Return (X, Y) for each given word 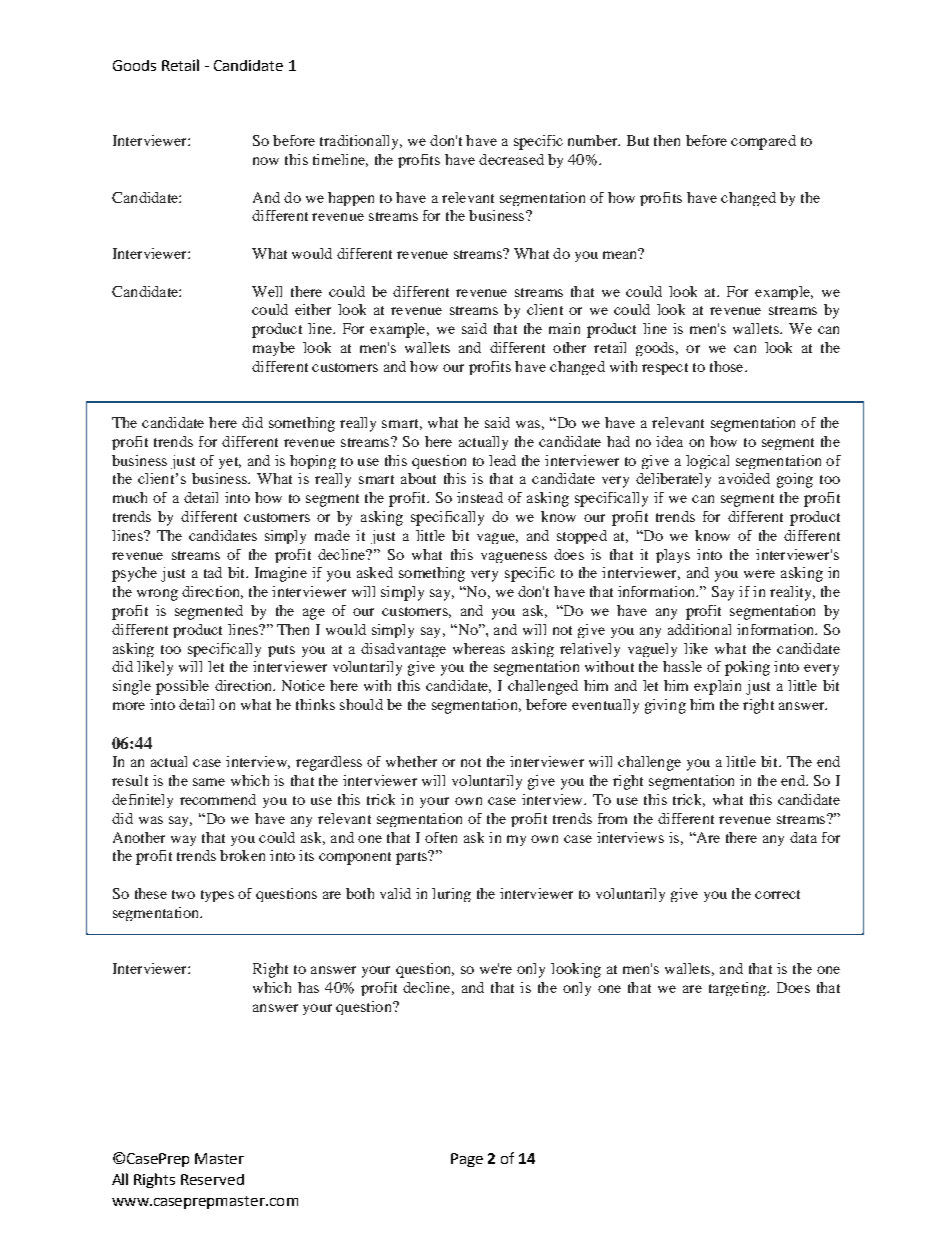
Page (467, 1160)
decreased (511, 159)
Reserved (212, 1179)
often (441, 837)
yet (230, 463)
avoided (744, 478)
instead (480, 497)
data (803, 837)
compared (763, 142)
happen (351, 199)
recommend (218, 799)
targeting (738, 989)
